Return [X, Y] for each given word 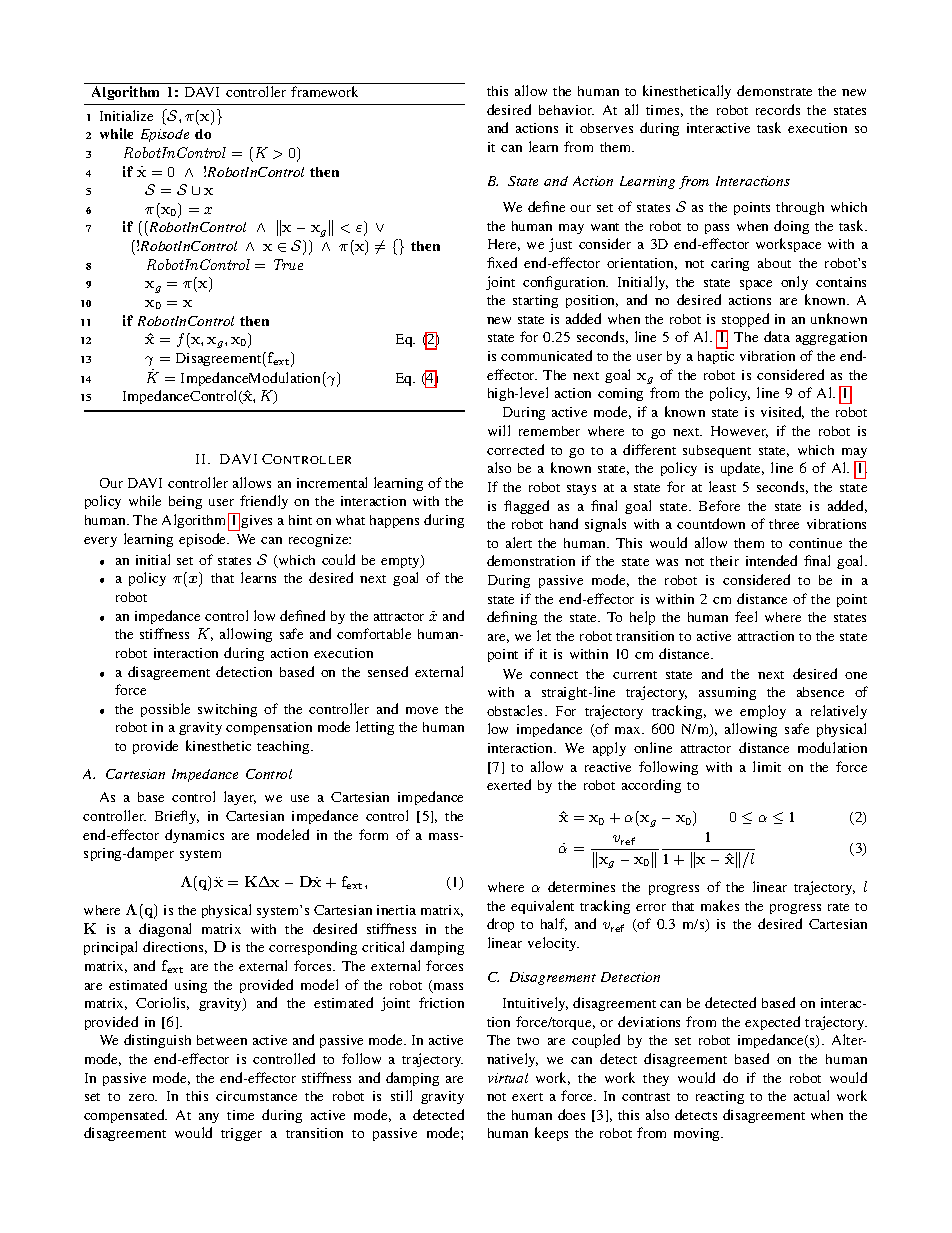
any [209, 1118]
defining [512, 618]
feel [746, 616]
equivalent [542, 907]
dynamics [194, 836]
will [499, 430]
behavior [566, 110]
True [288, 264]
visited [782, 412]
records [778, 109]
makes [720, 905]
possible [165, 710]
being [185, 502]
